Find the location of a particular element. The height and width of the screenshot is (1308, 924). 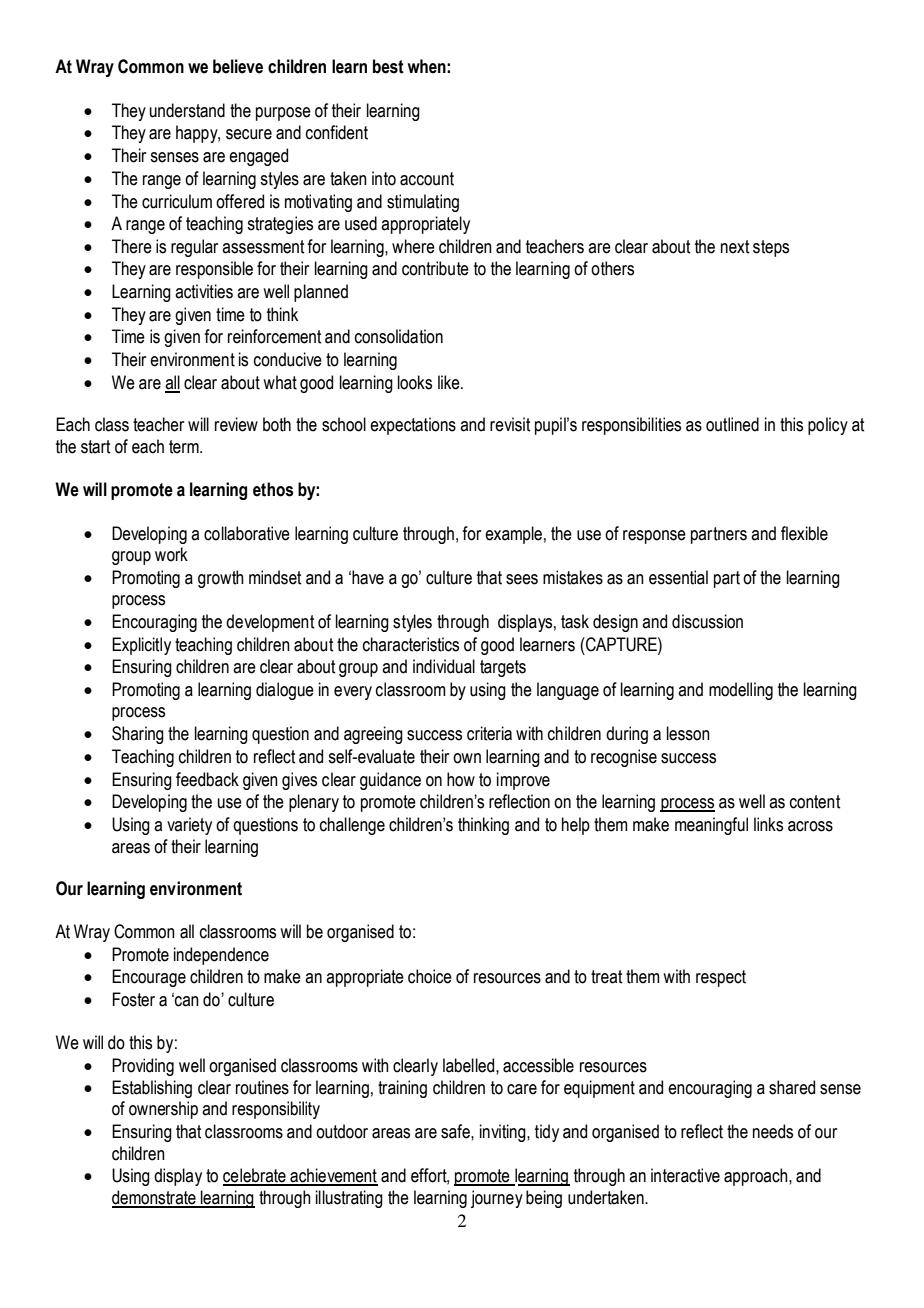

steps is located at coordinates (771, 248).
